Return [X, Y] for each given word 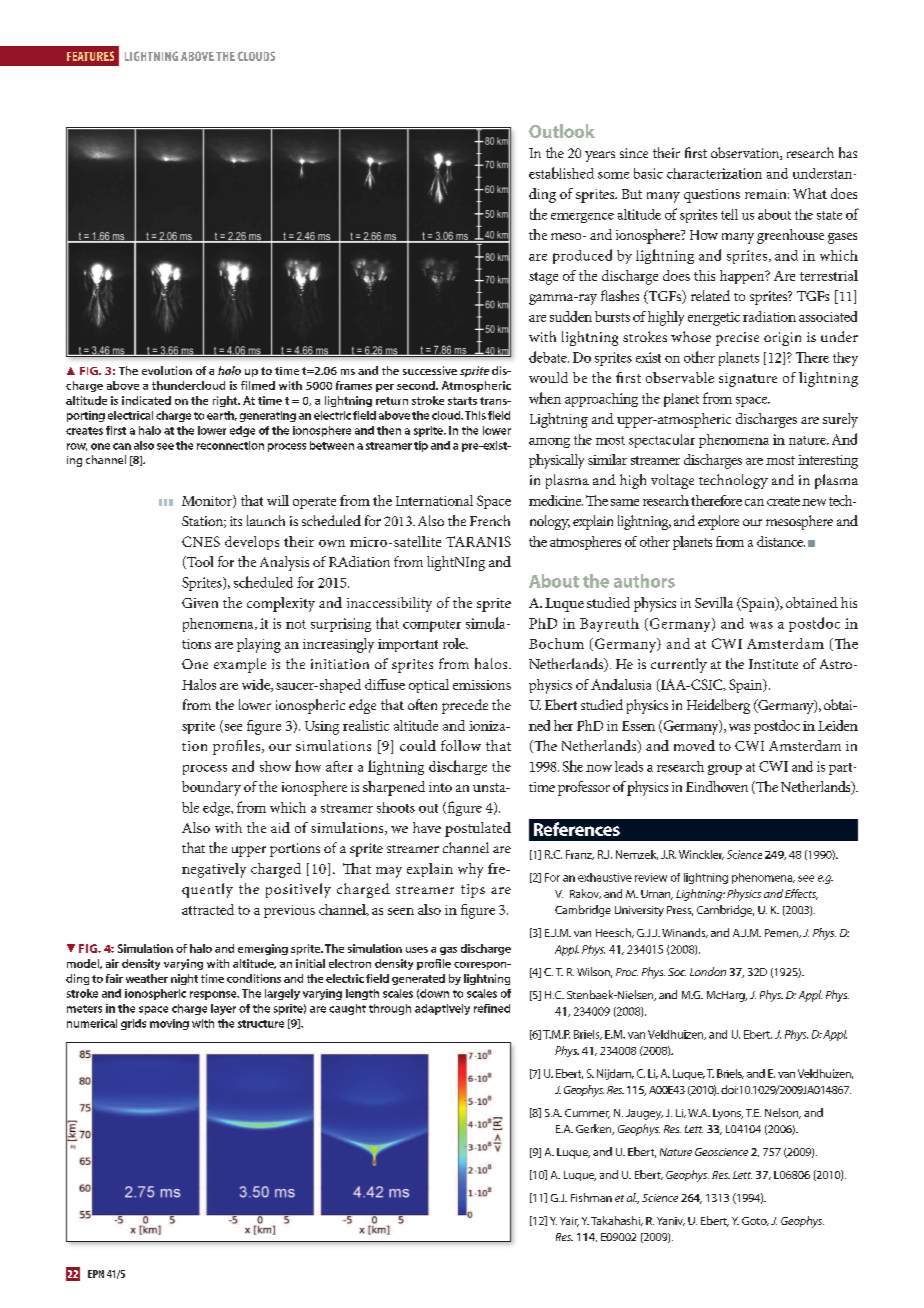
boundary [211, 788]
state [829, 215]
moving [169, 1024]
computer [432, 626]
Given [200, 603]
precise [737, 339]
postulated [478, 829]
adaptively [442, 1009]
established [561, 173]
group [725, 770]
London [708, 971]
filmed [258, 385]
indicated [146, 400]
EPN [96, 1274]
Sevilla [714, 602]
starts [462, 401]
